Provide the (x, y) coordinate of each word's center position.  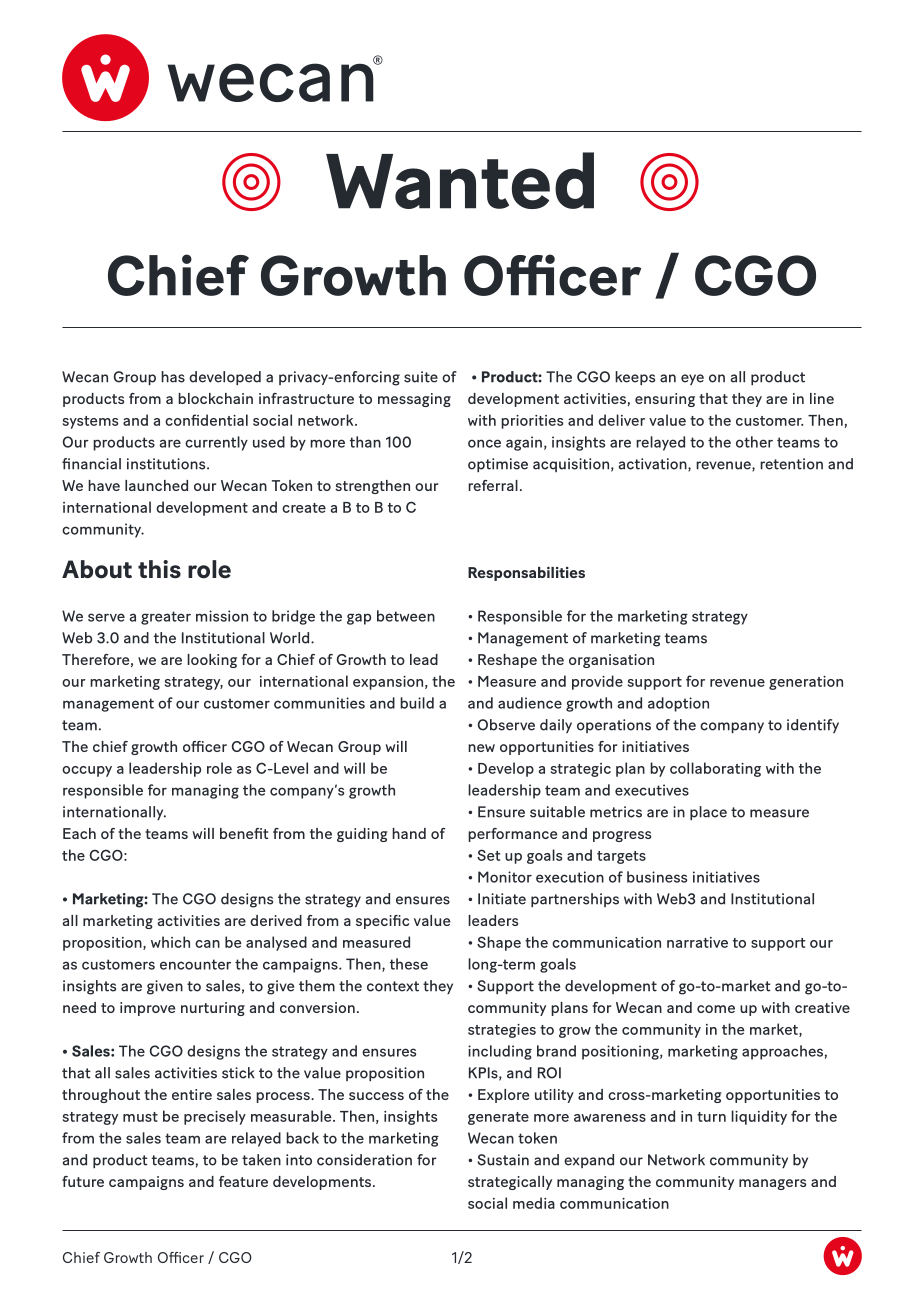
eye (692, 379)
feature (243, 1181)
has (173, 377)
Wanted (460, 180)
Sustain (503, 1160)
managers (772, 1184)
